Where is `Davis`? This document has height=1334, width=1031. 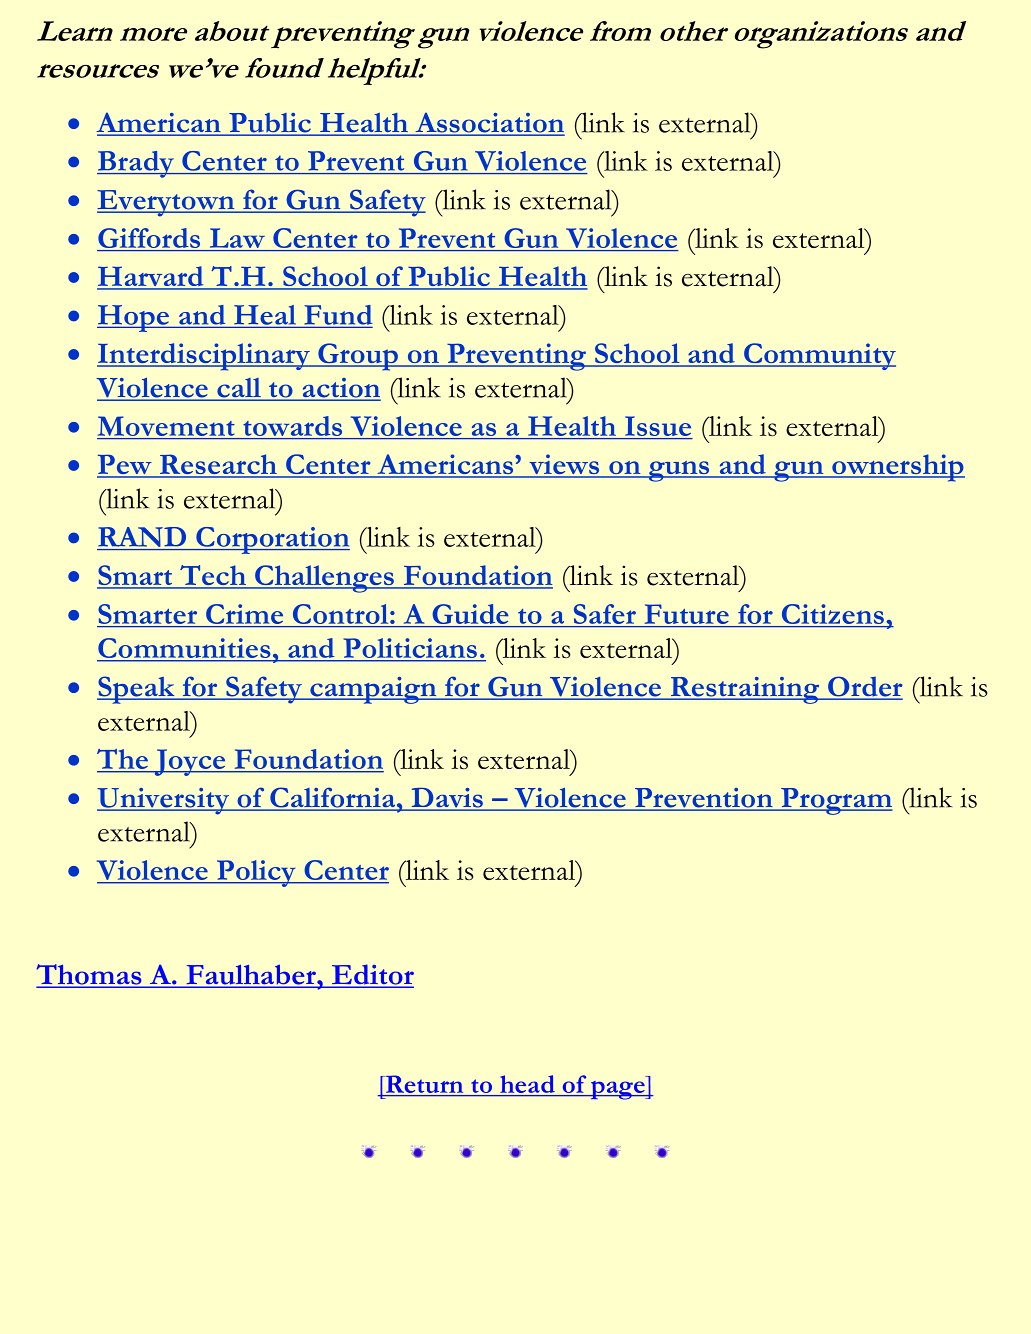
Davis is located at coordinates (447, 799).
